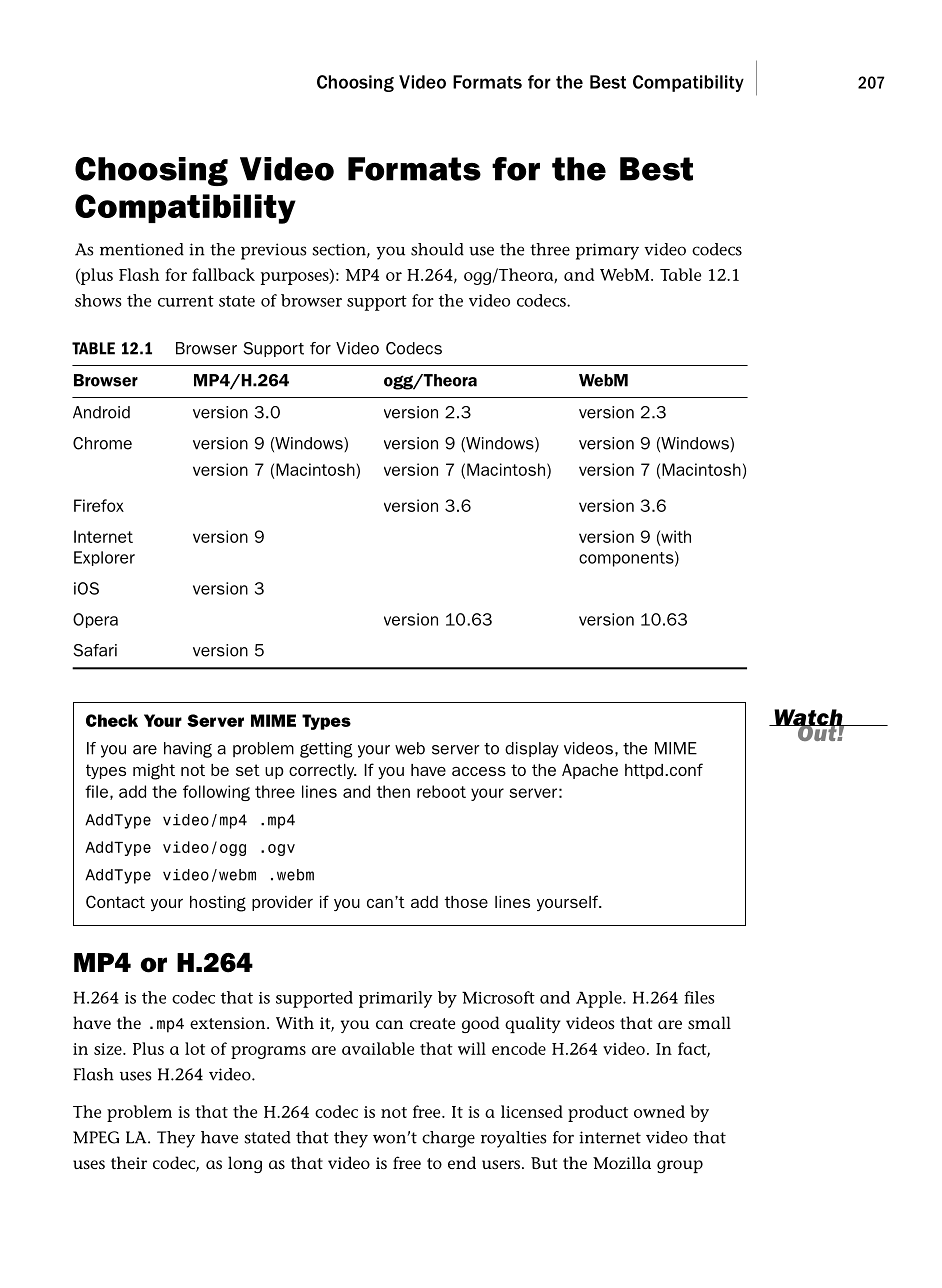 Image resolution: width=942 pixels, height=1288 pixels. What do you see at coordinates (218, 904) in the screenshot?
I see `hosting` at bounding box center [218, 904].
